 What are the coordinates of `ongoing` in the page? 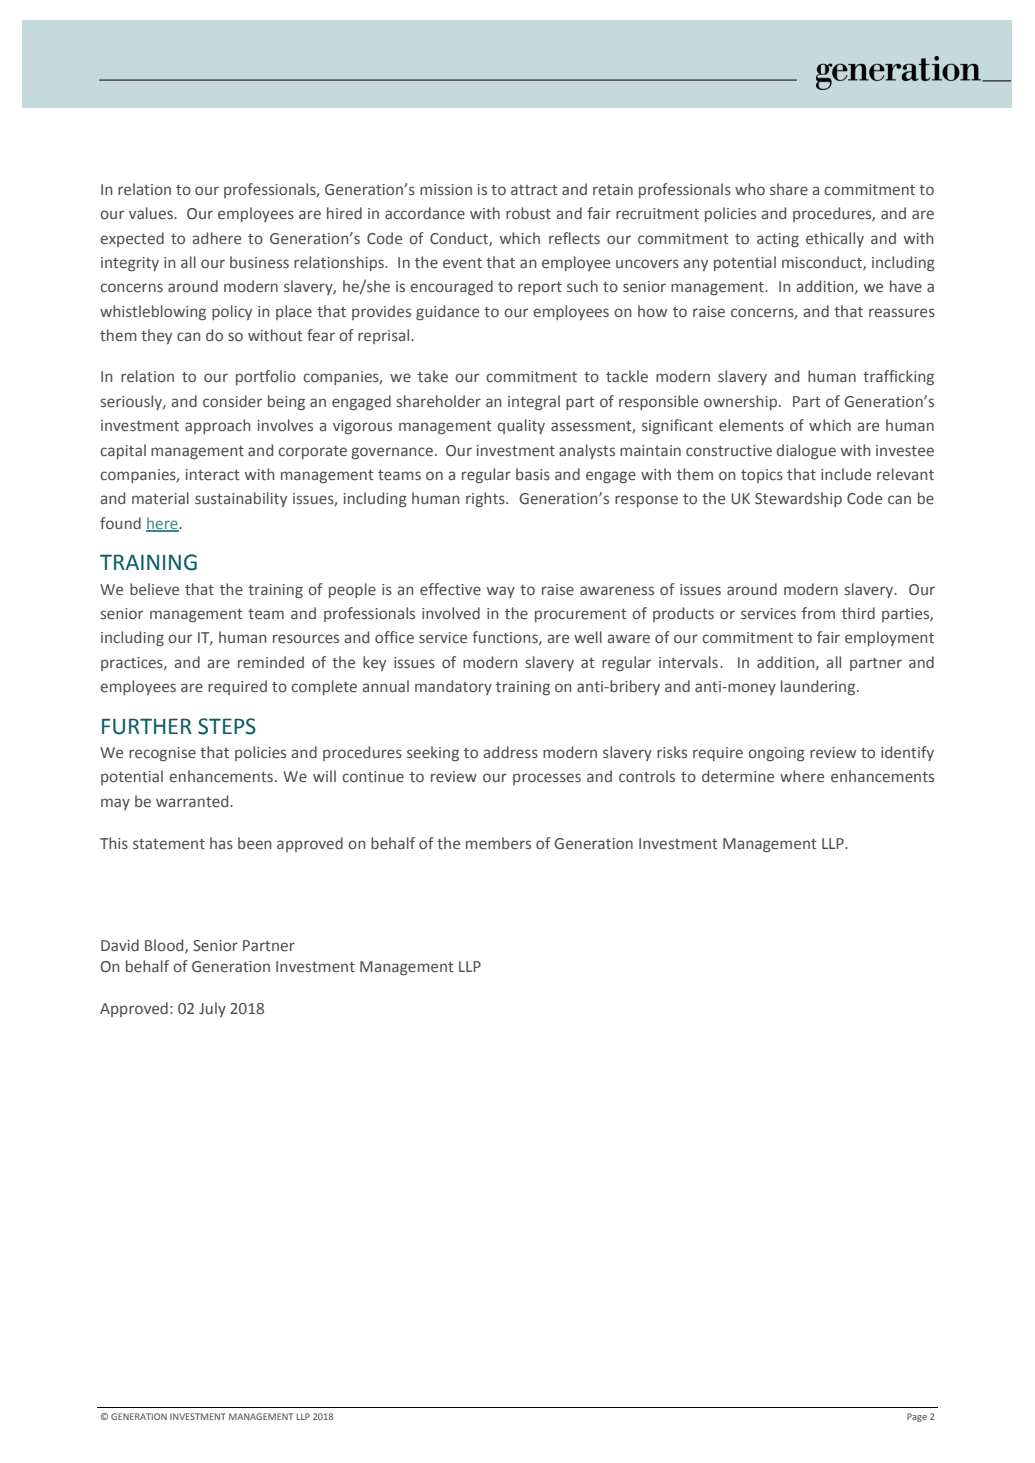 It's located at (776, 754).
